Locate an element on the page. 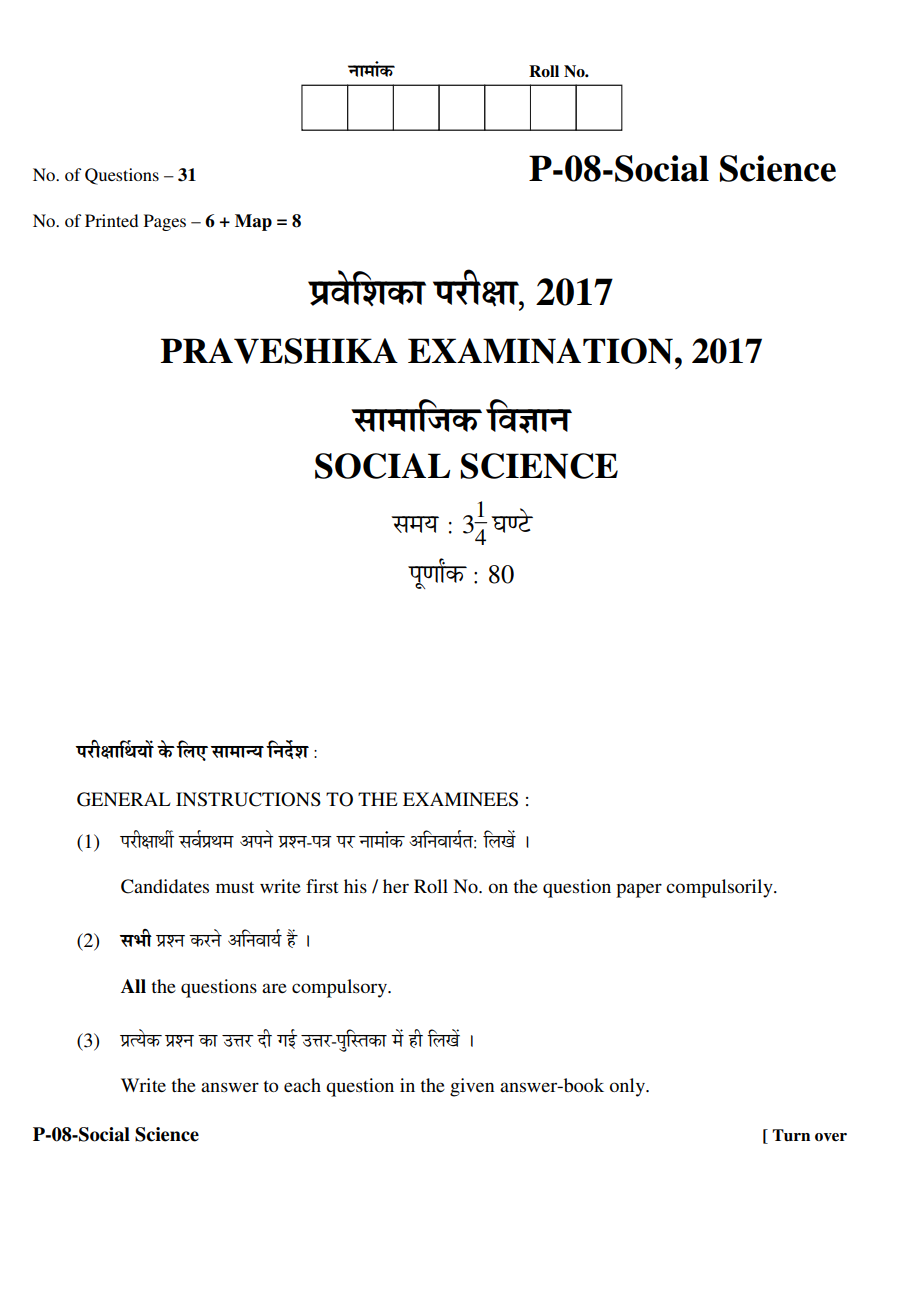 The width and height of the page is (924, 1308). EXAMINEES is located at coordinates (460, 799).
